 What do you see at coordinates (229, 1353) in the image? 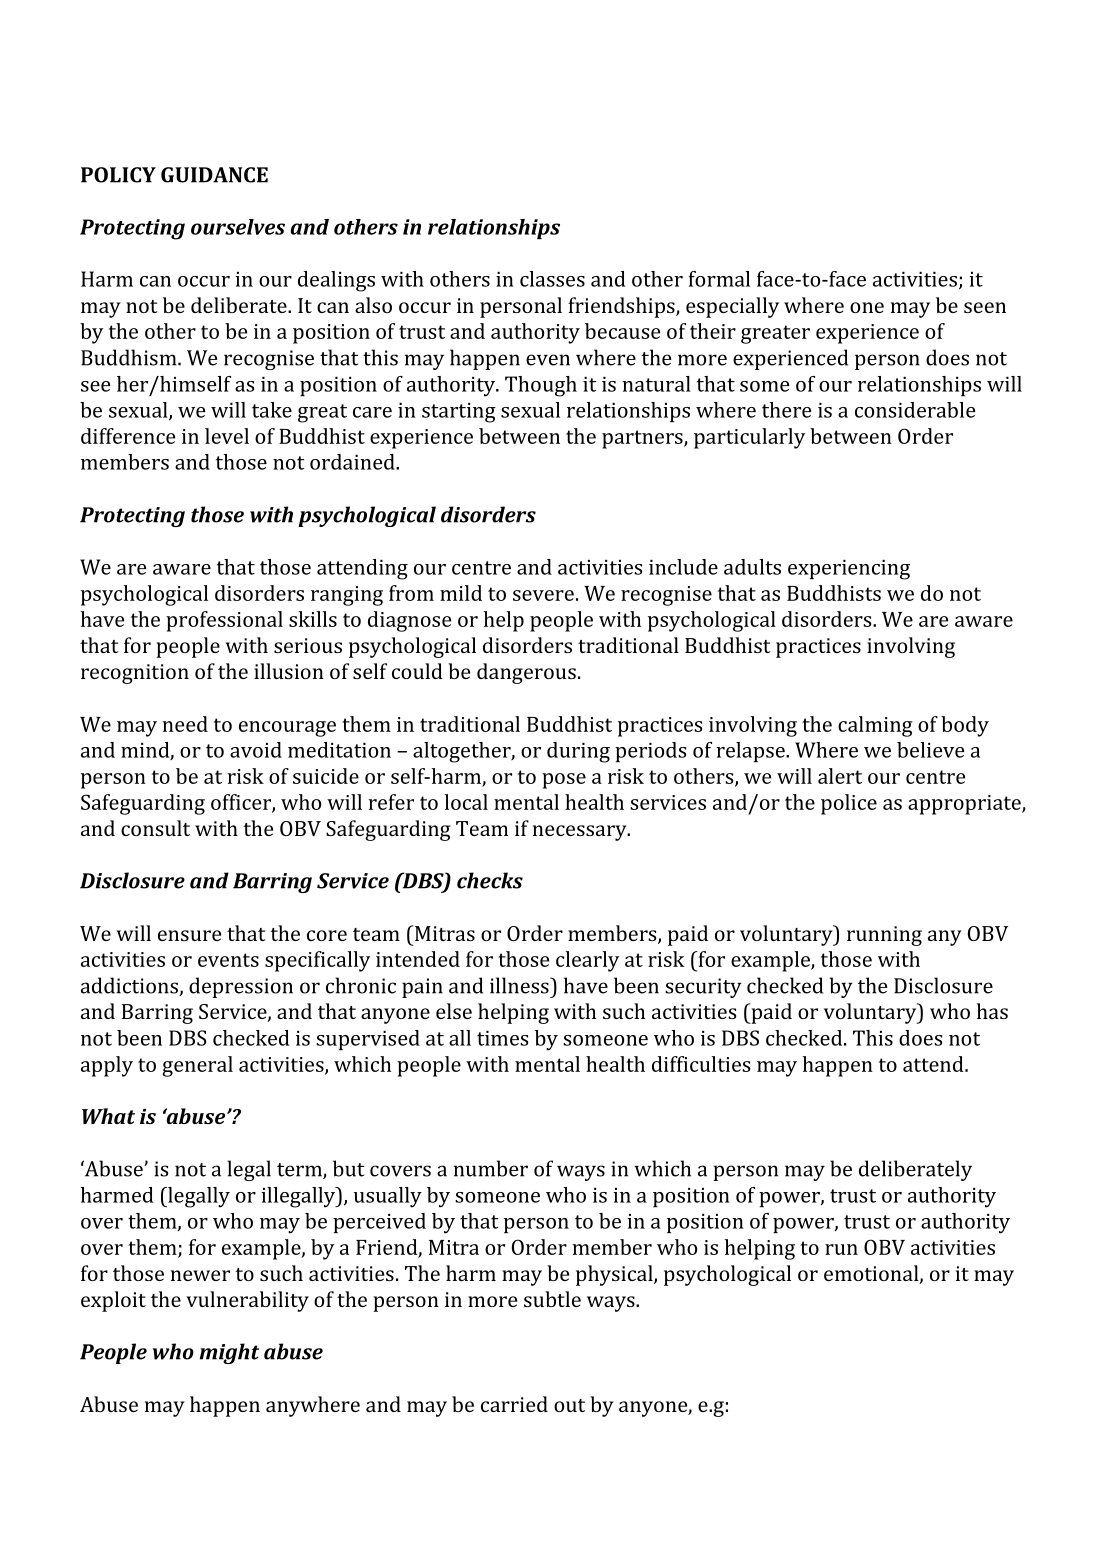
I see `might` at bounding box center [229, 1353].
